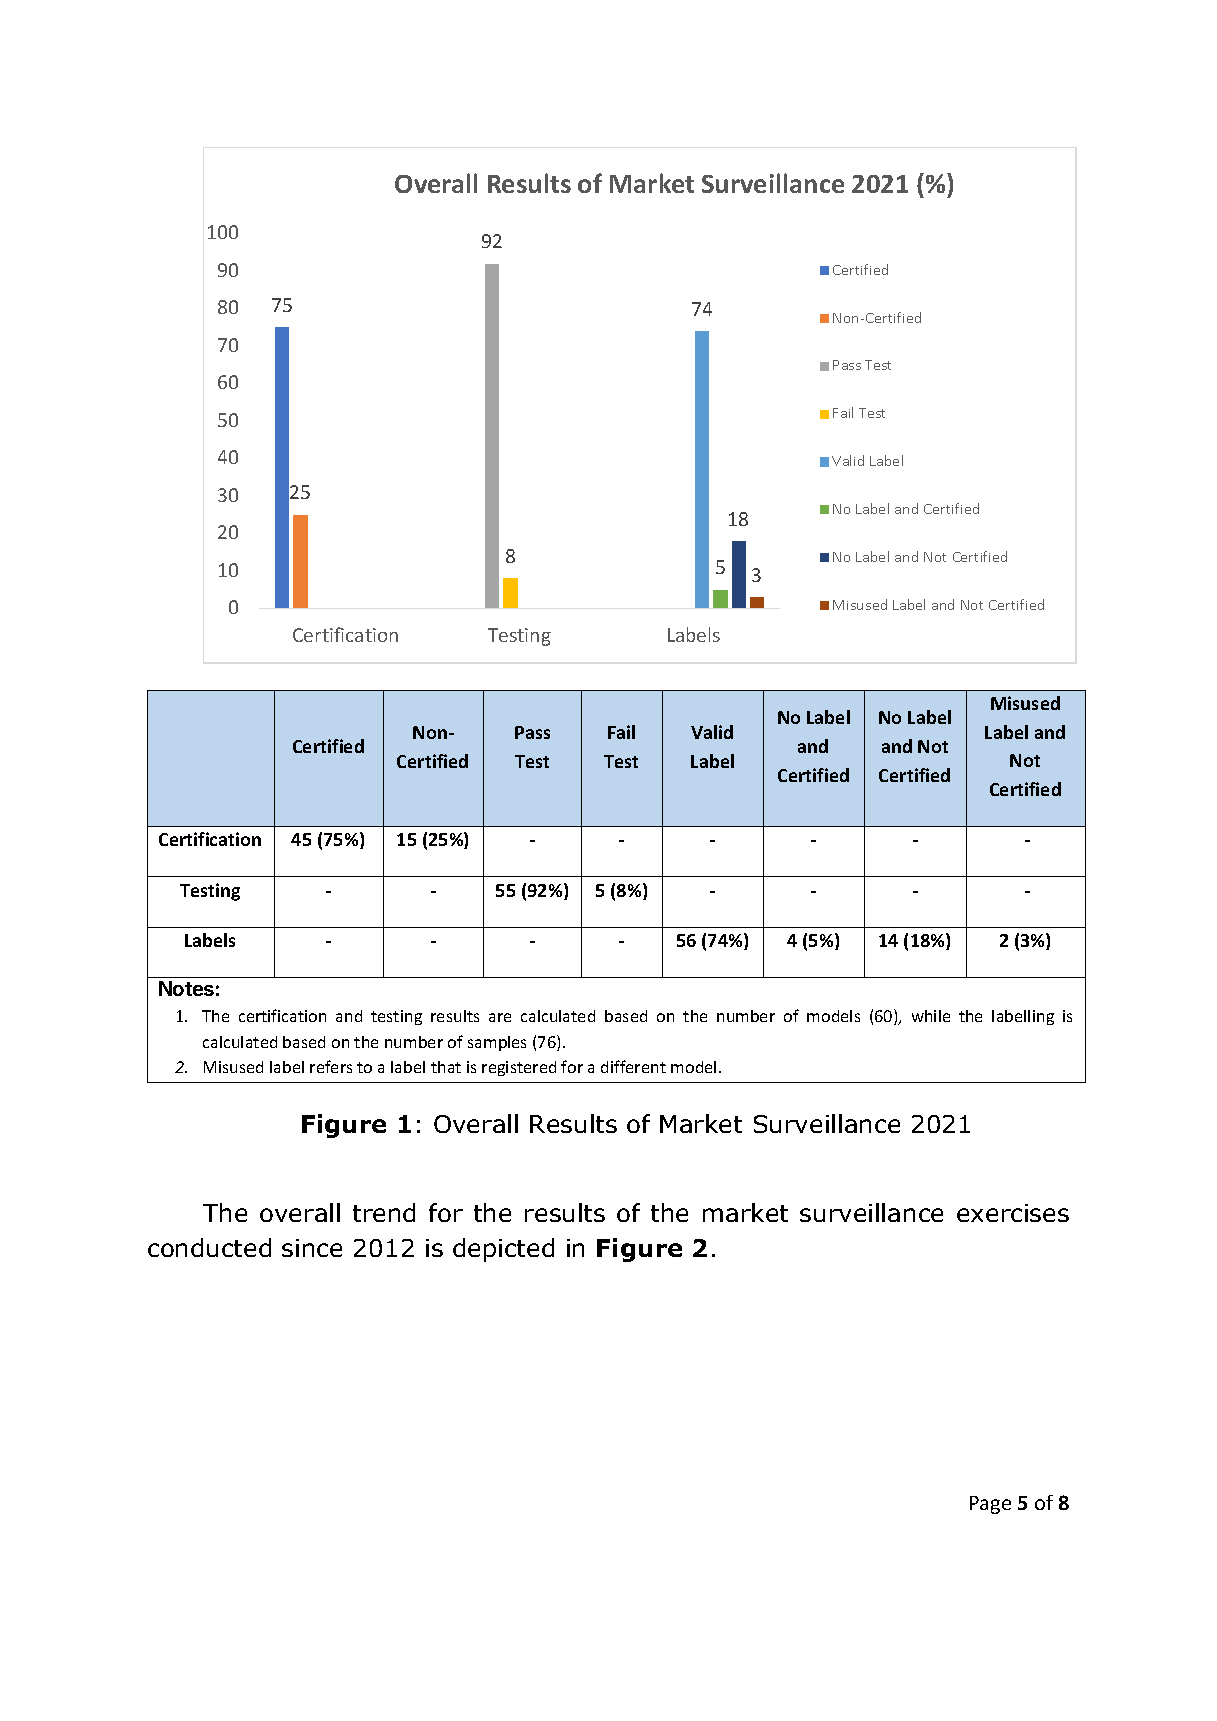 The width and height of the document is (1217, 1721). What do you see at coordinates (500, 1017) in the document?
I see `are` at bounding box center [500, 1017].
